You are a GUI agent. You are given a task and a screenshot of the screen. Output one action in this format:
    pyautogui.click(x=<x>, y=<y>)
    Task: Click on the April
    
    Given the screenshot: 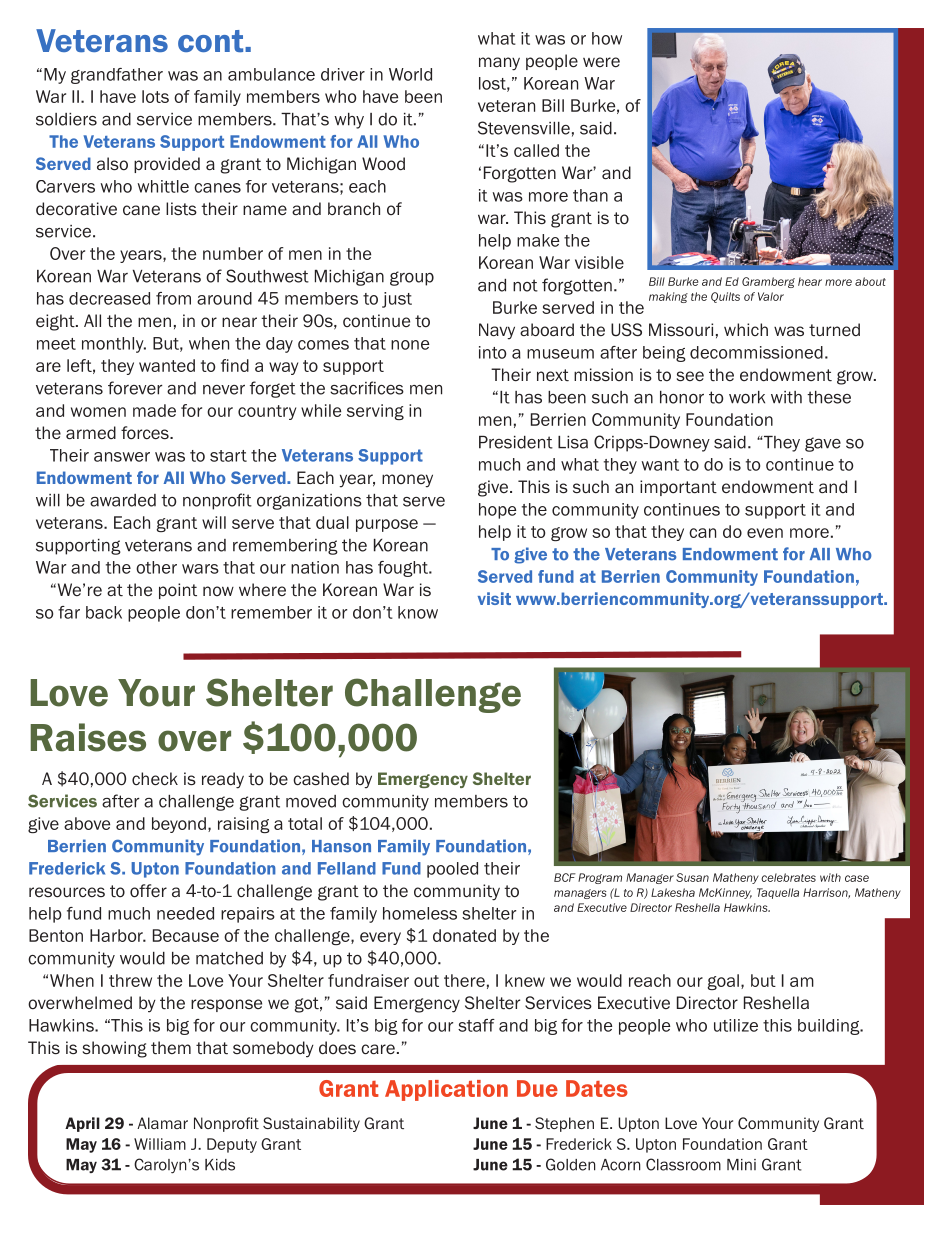 What is the action you would take?
    pyautogui.click(x=82, y=1124)
